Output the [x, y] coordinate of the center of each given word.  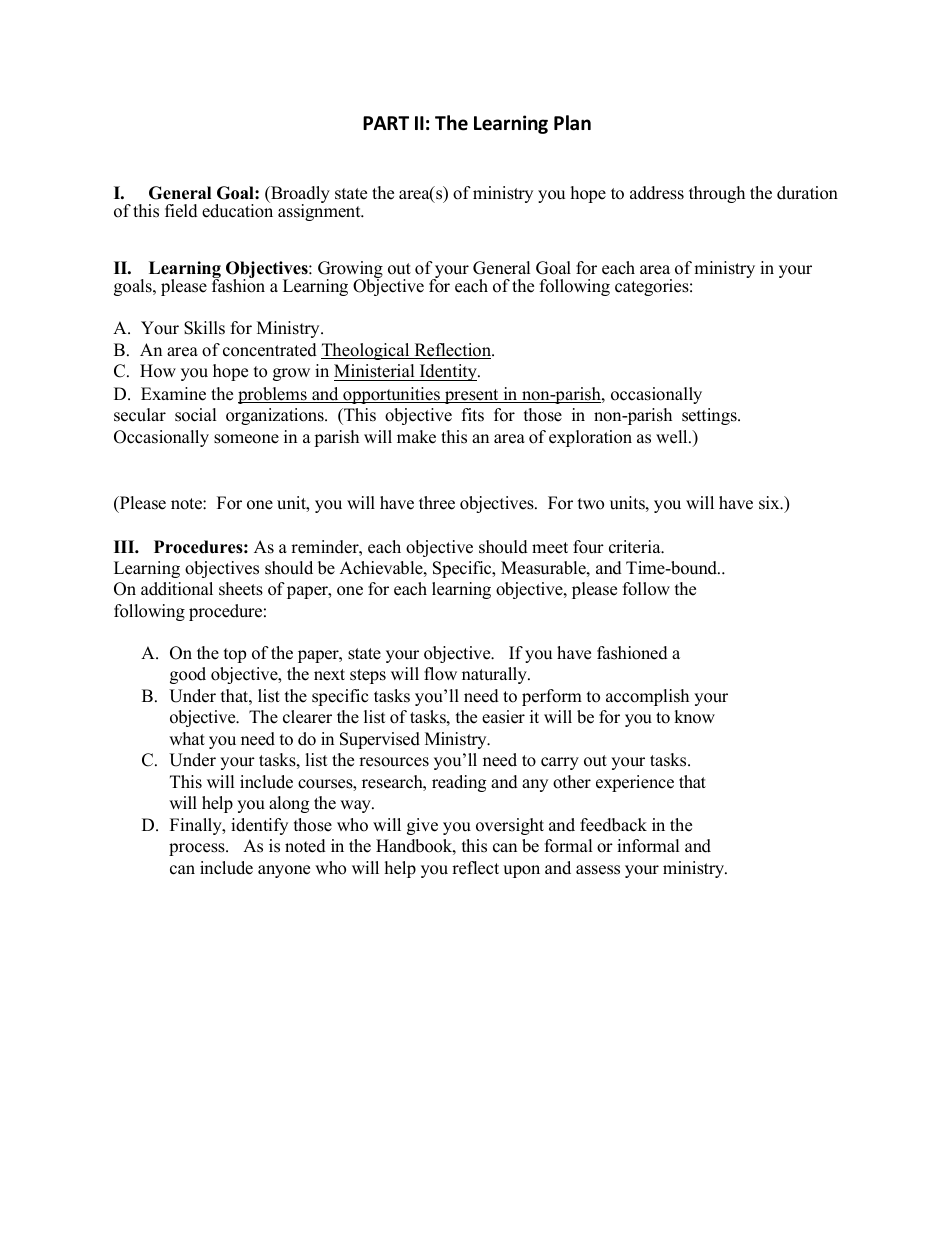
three [437, 503]
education [237, 210]
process [198, 849]
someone [246, 439]
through [717, 194]
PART [386, 123]
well [673, 437]
